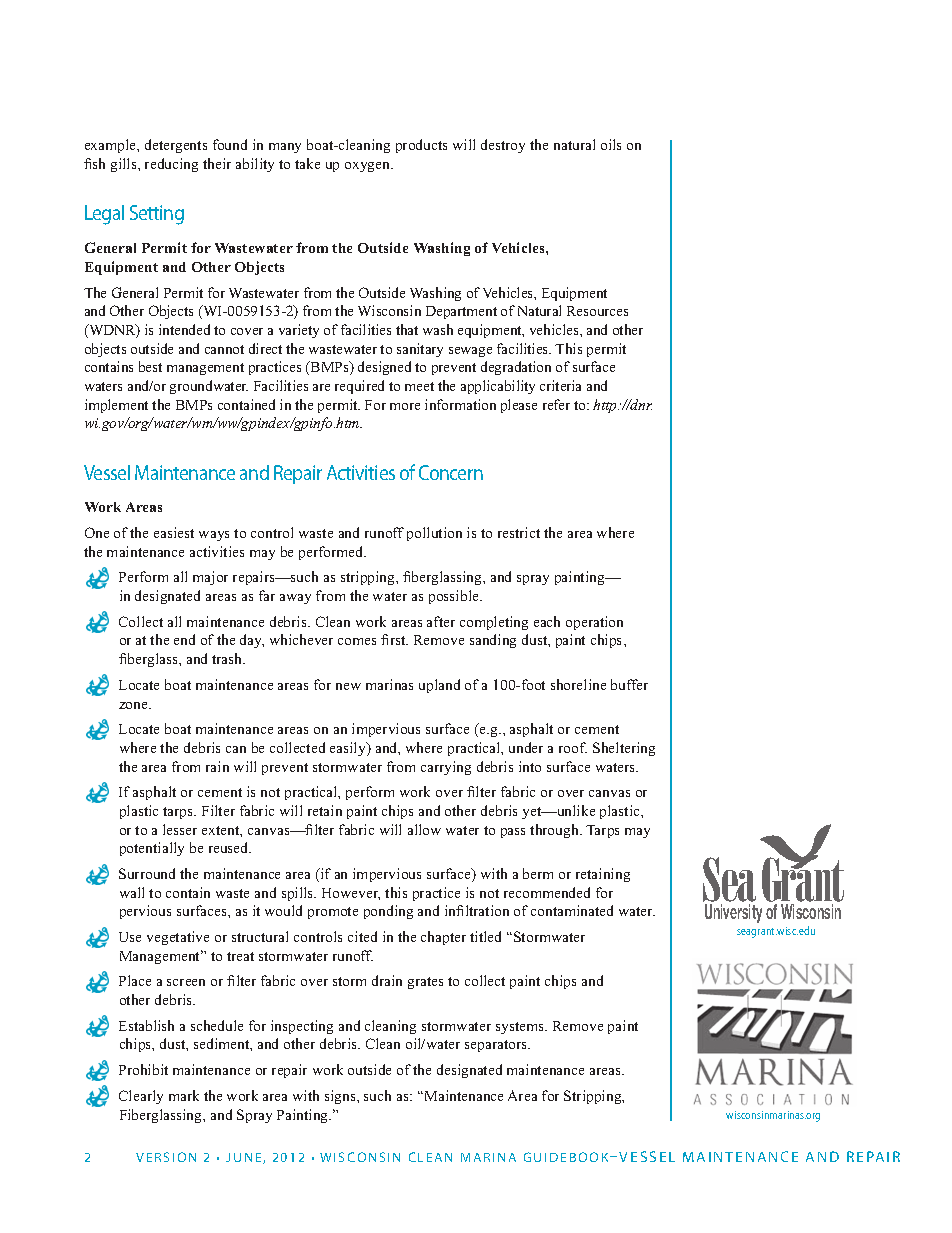  I want to click on Prohibit, so click(143, 1069).
